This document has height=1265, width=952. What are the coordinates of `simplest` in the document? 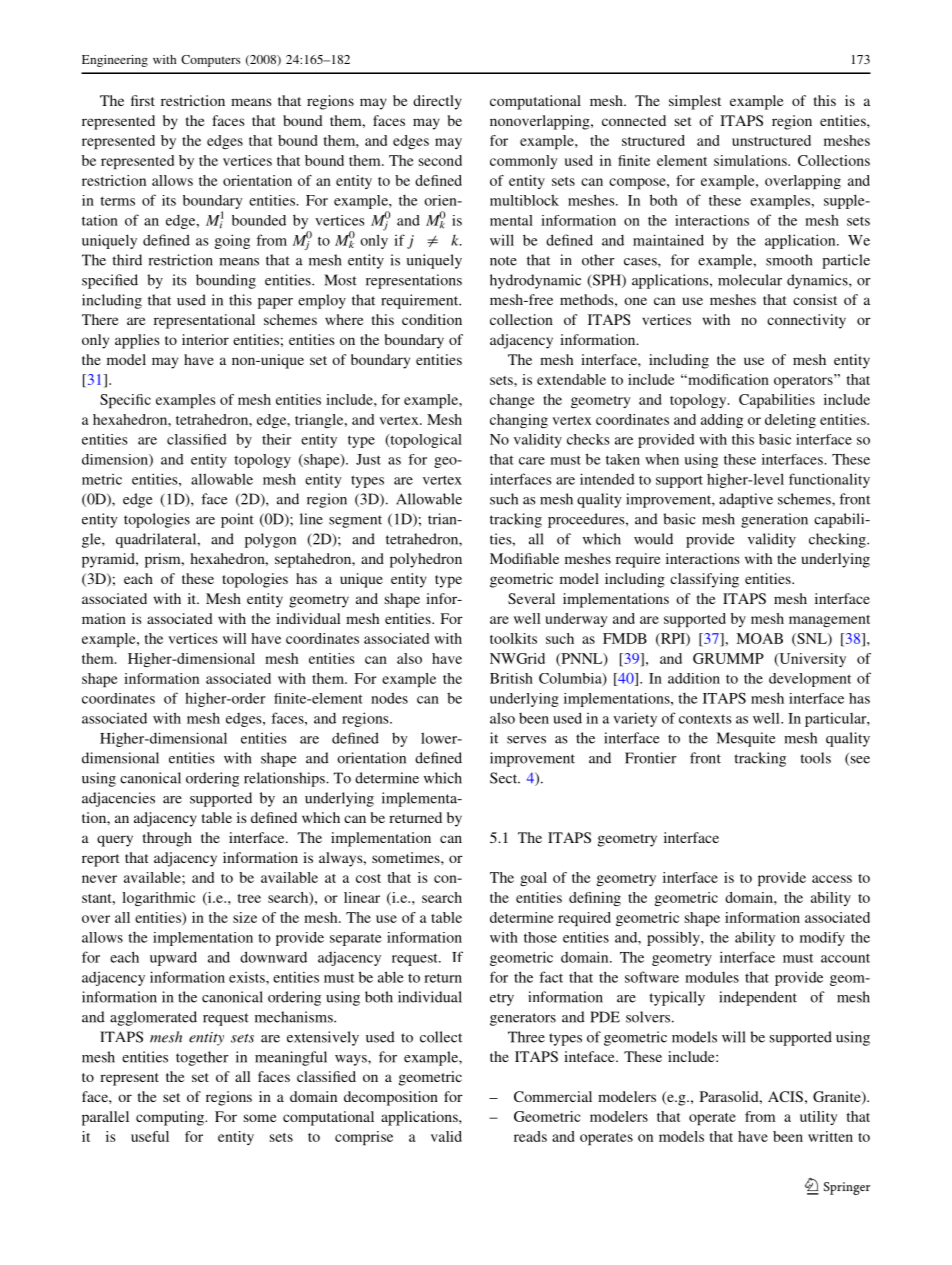 It's located at (695, 102).
